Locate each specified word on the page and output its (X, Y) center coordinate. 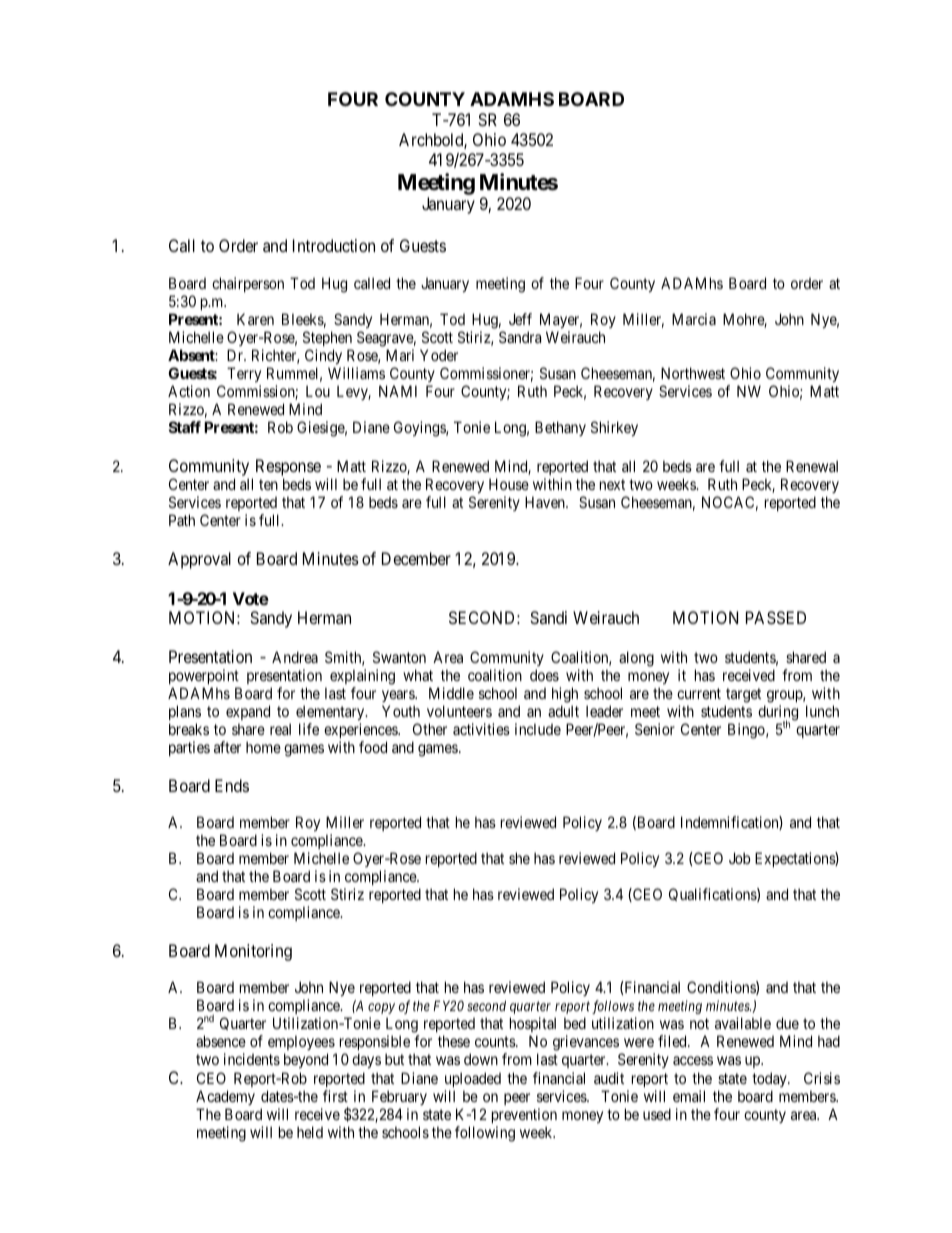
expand (248, 714)
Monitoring (253, 952)
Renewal (812, 466)
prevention (524, 1115)
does (544, 675)
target (743, 697)
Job (739, 858)
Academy (225, 1097)
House (509, 484)
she (519, 858)
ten (268, 484)
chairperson (248, 284)
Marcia (694, 319)
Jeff (520, 319)
